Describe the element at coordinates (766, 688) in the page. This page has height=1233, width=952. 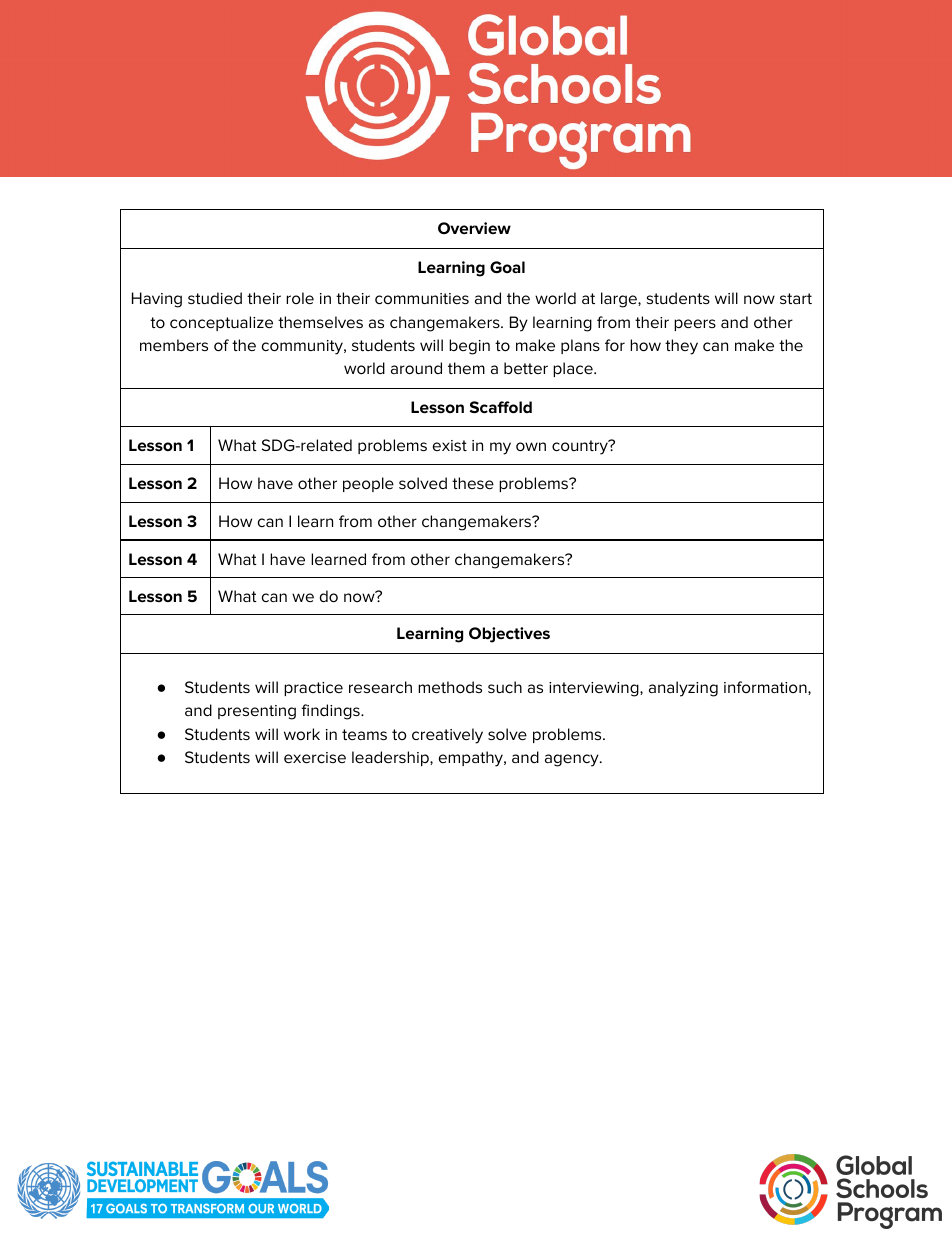
I see `information` at that location.
